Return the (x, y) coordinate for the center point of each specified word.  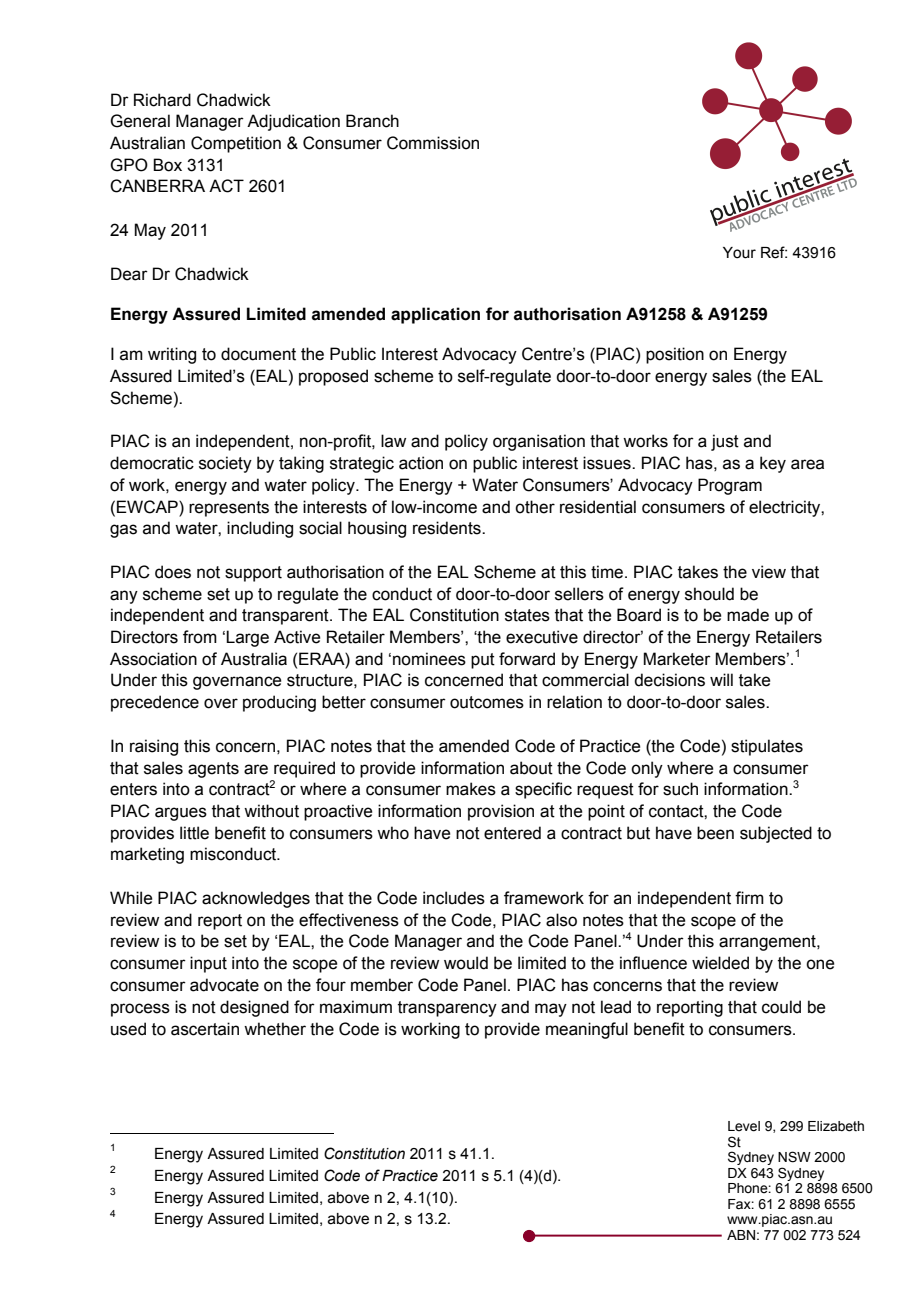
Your (739, 253)
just (725, 442)
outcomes (487, 702)
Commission (433, 143)
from (200, 637)
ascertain (205, 1029)
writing (172, 355)
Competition (236, 144)
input (208, 964)
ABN (741, 1235)
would (466, 963)
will (721, 679)
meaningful (587, 1030)
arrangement (768, 943)
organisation (539, 442)
